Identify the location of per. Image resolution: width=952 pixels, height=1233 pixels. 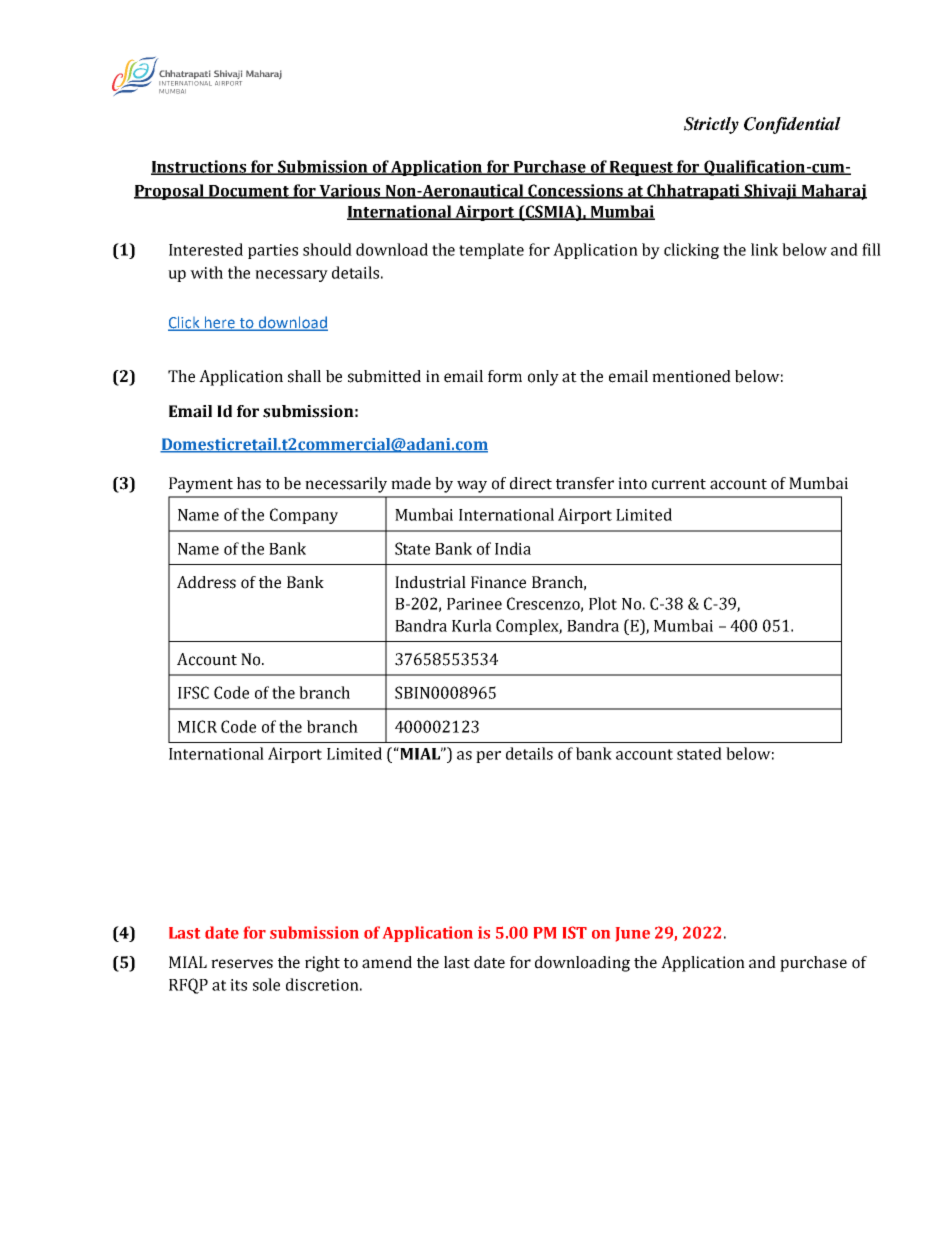
(488, 757).
